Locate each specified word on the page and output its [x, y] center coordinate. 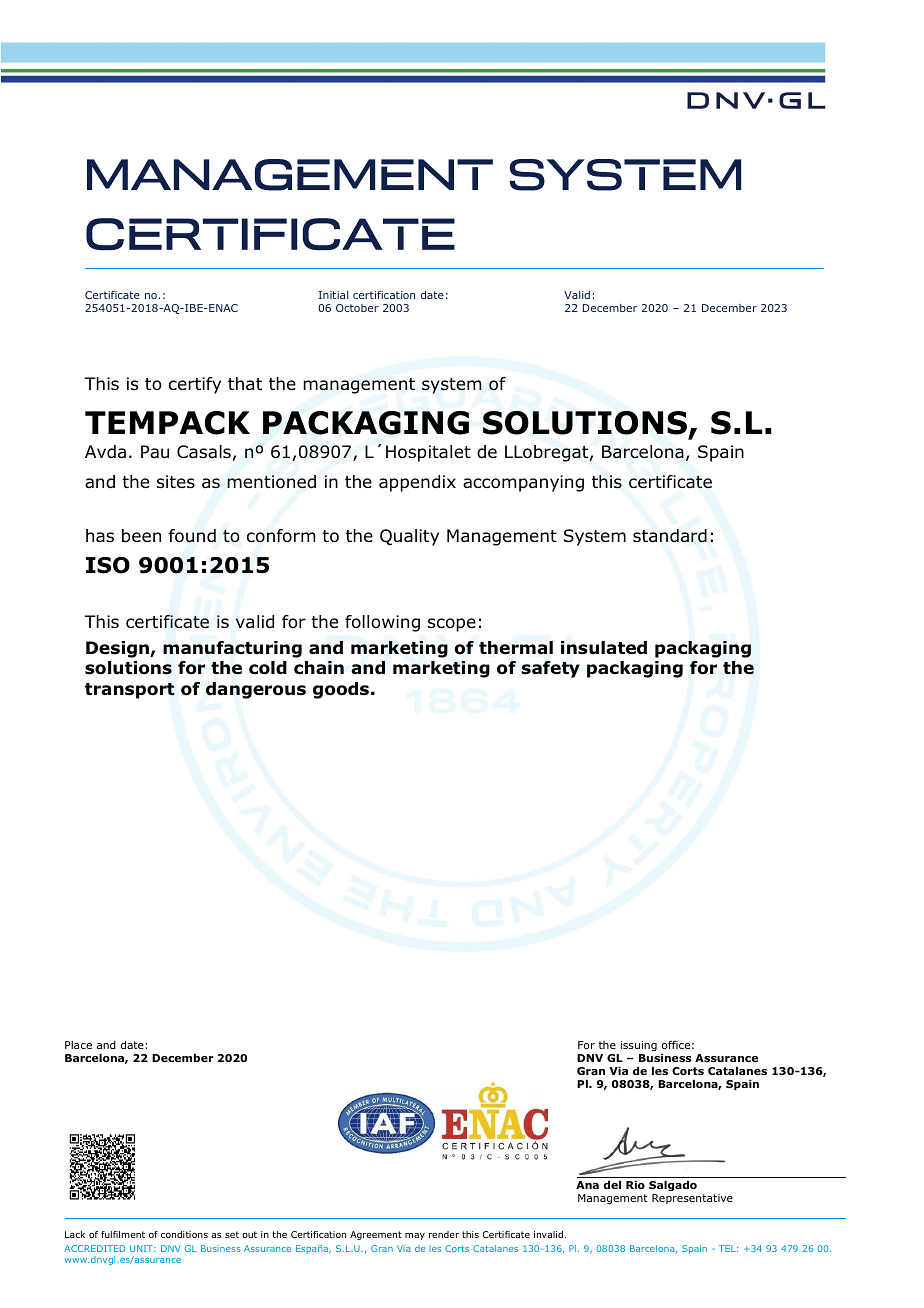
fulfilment [123, 1234]
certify [195, 385]
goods [341, 690]
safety [550, 669]
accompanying [523, 483]
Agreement [376, 1235]
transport [130, 691]
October [357, 308]
